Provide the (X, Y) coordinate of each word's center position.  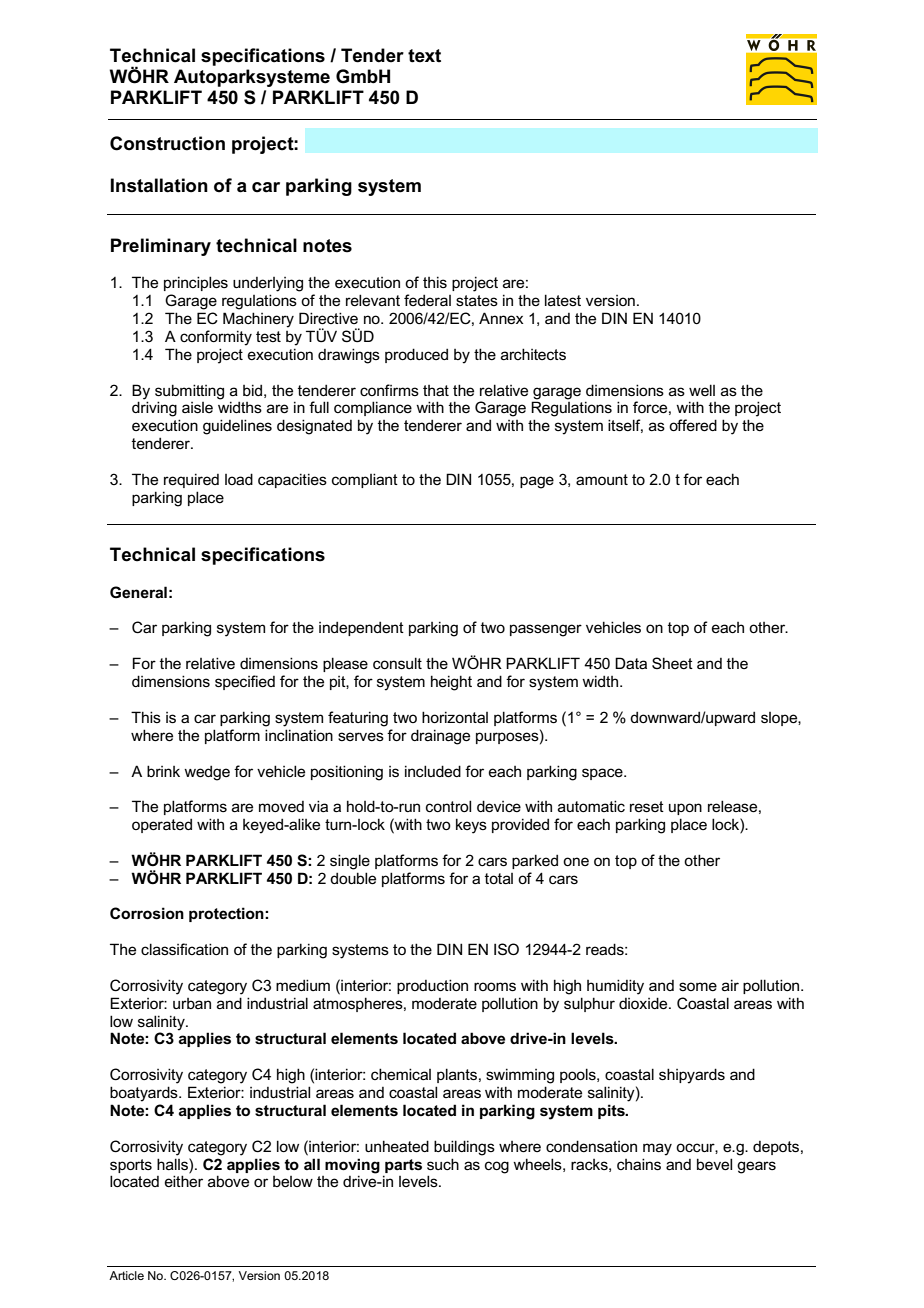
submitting (189, 392)
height (451, 683)
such (443, 1164)
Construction (167, 143)
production (432, 986)
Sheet (672, 663)
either (184, 1181)
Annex (501, 318)
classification (184, 949)
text (424, 56)
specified (245, 682)
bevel (714, 1164)
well (702, 390)
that (436, 390)
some (698, 986)
